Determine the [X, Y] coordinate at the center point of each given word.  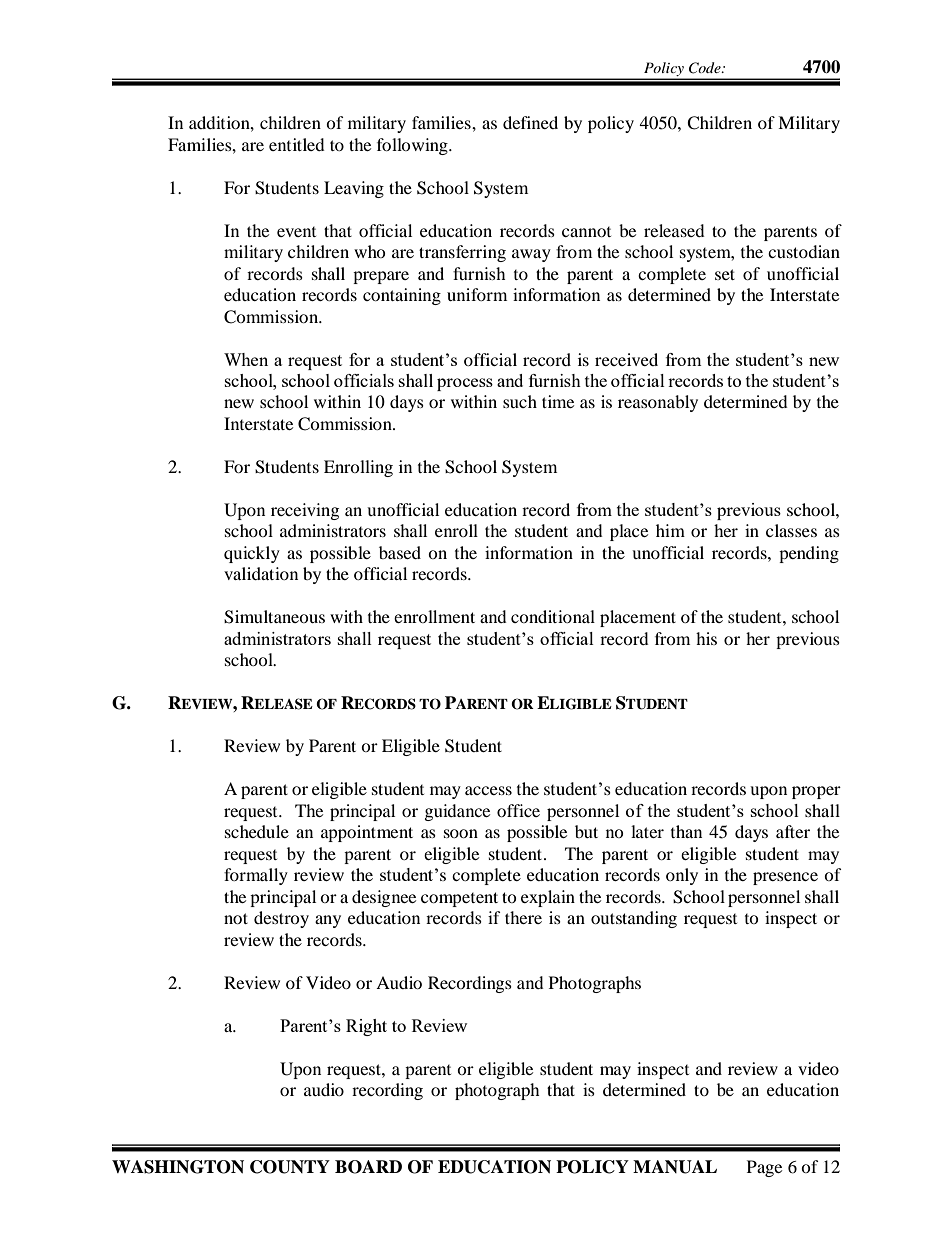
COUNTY [290, 1167]
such [520, 401]
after [793, 831]
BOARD [368, 1167]
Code [706, 68]
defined [530, 122]
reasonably [658, 403]
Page [764, 1168]
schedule [257, 831]
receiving [305, 511]
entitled [297, 144]
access [488, 790]
